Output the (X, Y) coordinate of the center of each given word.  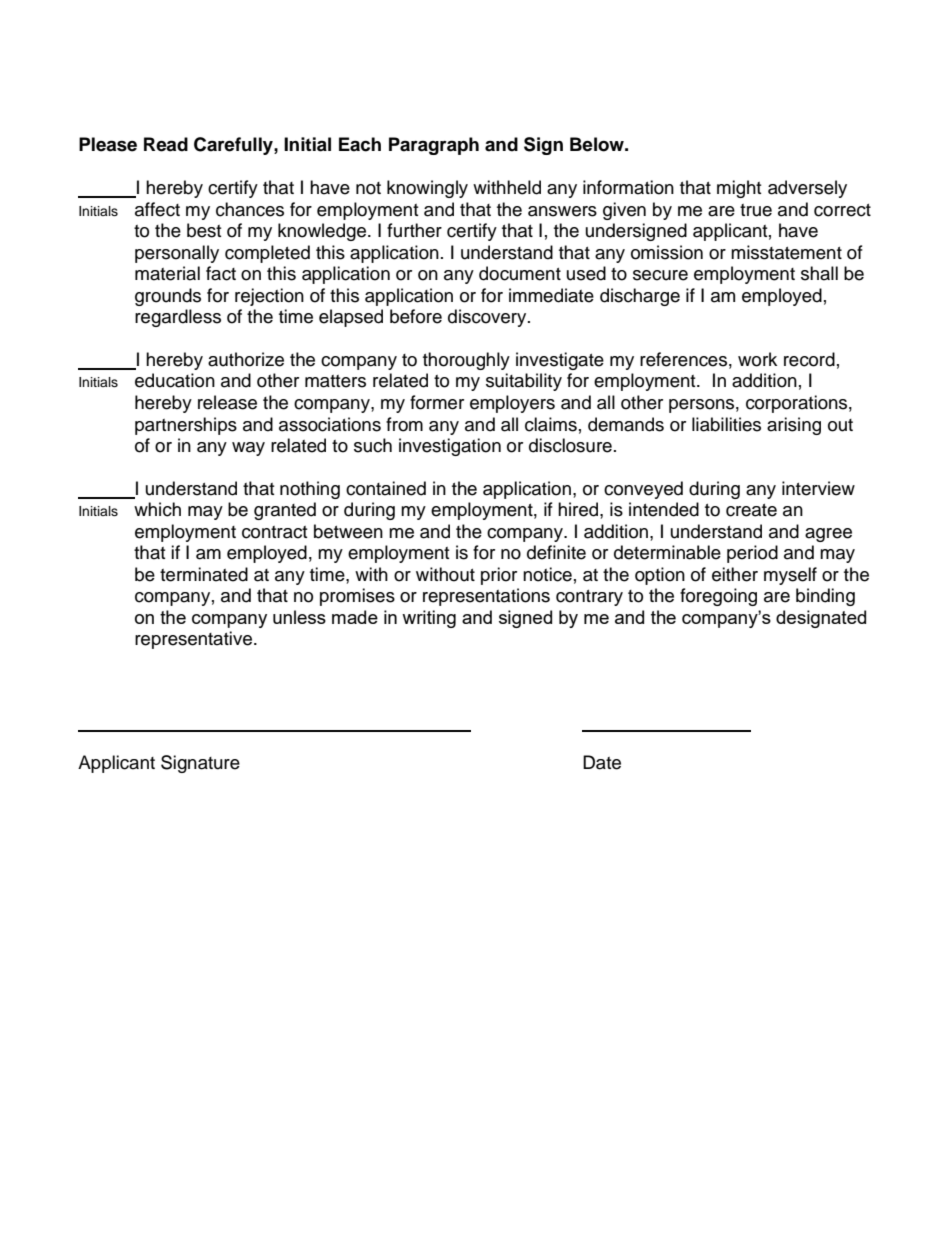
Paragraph (434, 146)
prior (499, 576)
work (757, 359)
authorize (246, 359)
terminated (204, 574)
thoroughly (466, 361)
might (739, 189)
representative (195, 640)
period (752, 554)
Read (166, 144)
